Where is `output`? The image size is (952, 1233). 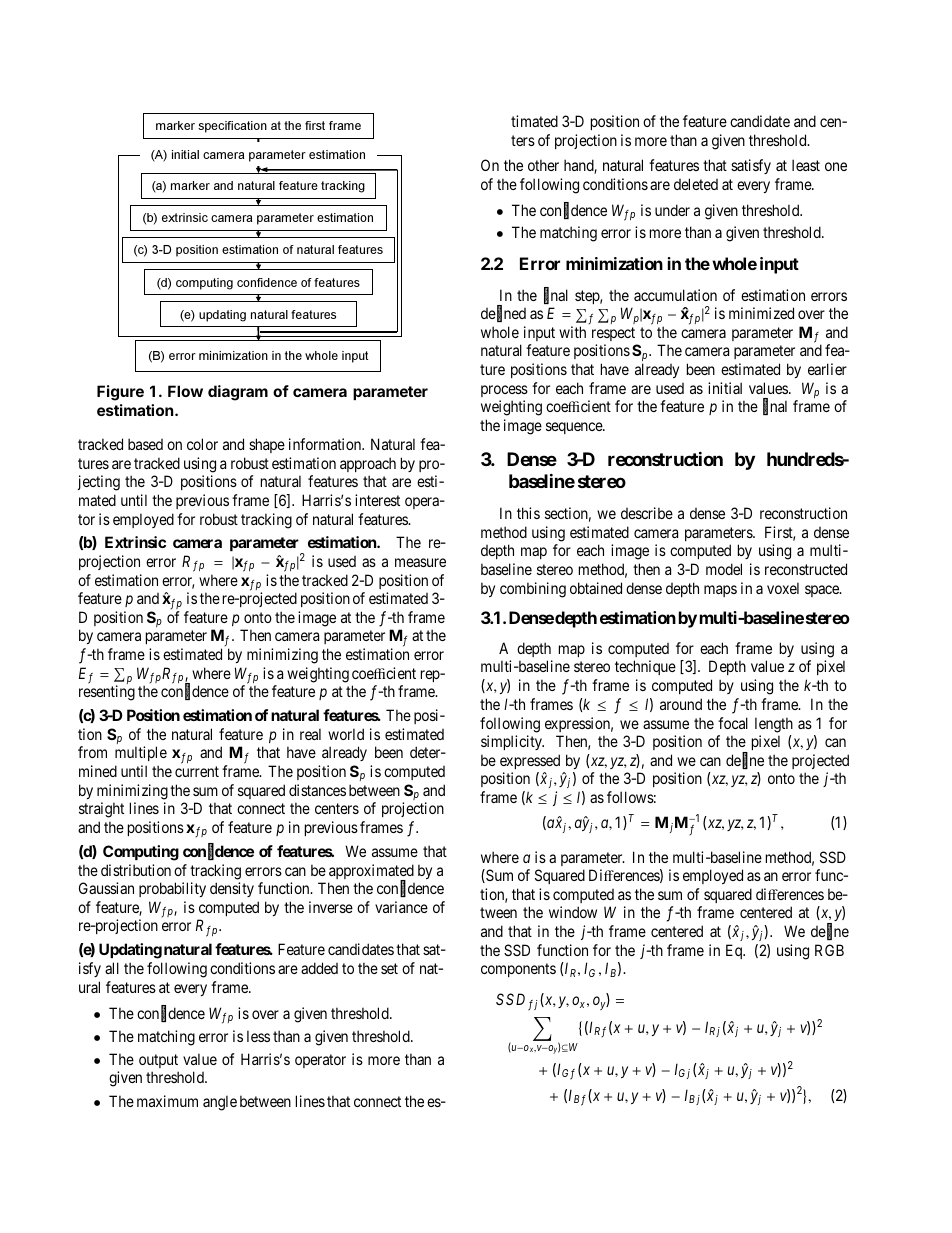 output is located at coordinates (158, 1061).
